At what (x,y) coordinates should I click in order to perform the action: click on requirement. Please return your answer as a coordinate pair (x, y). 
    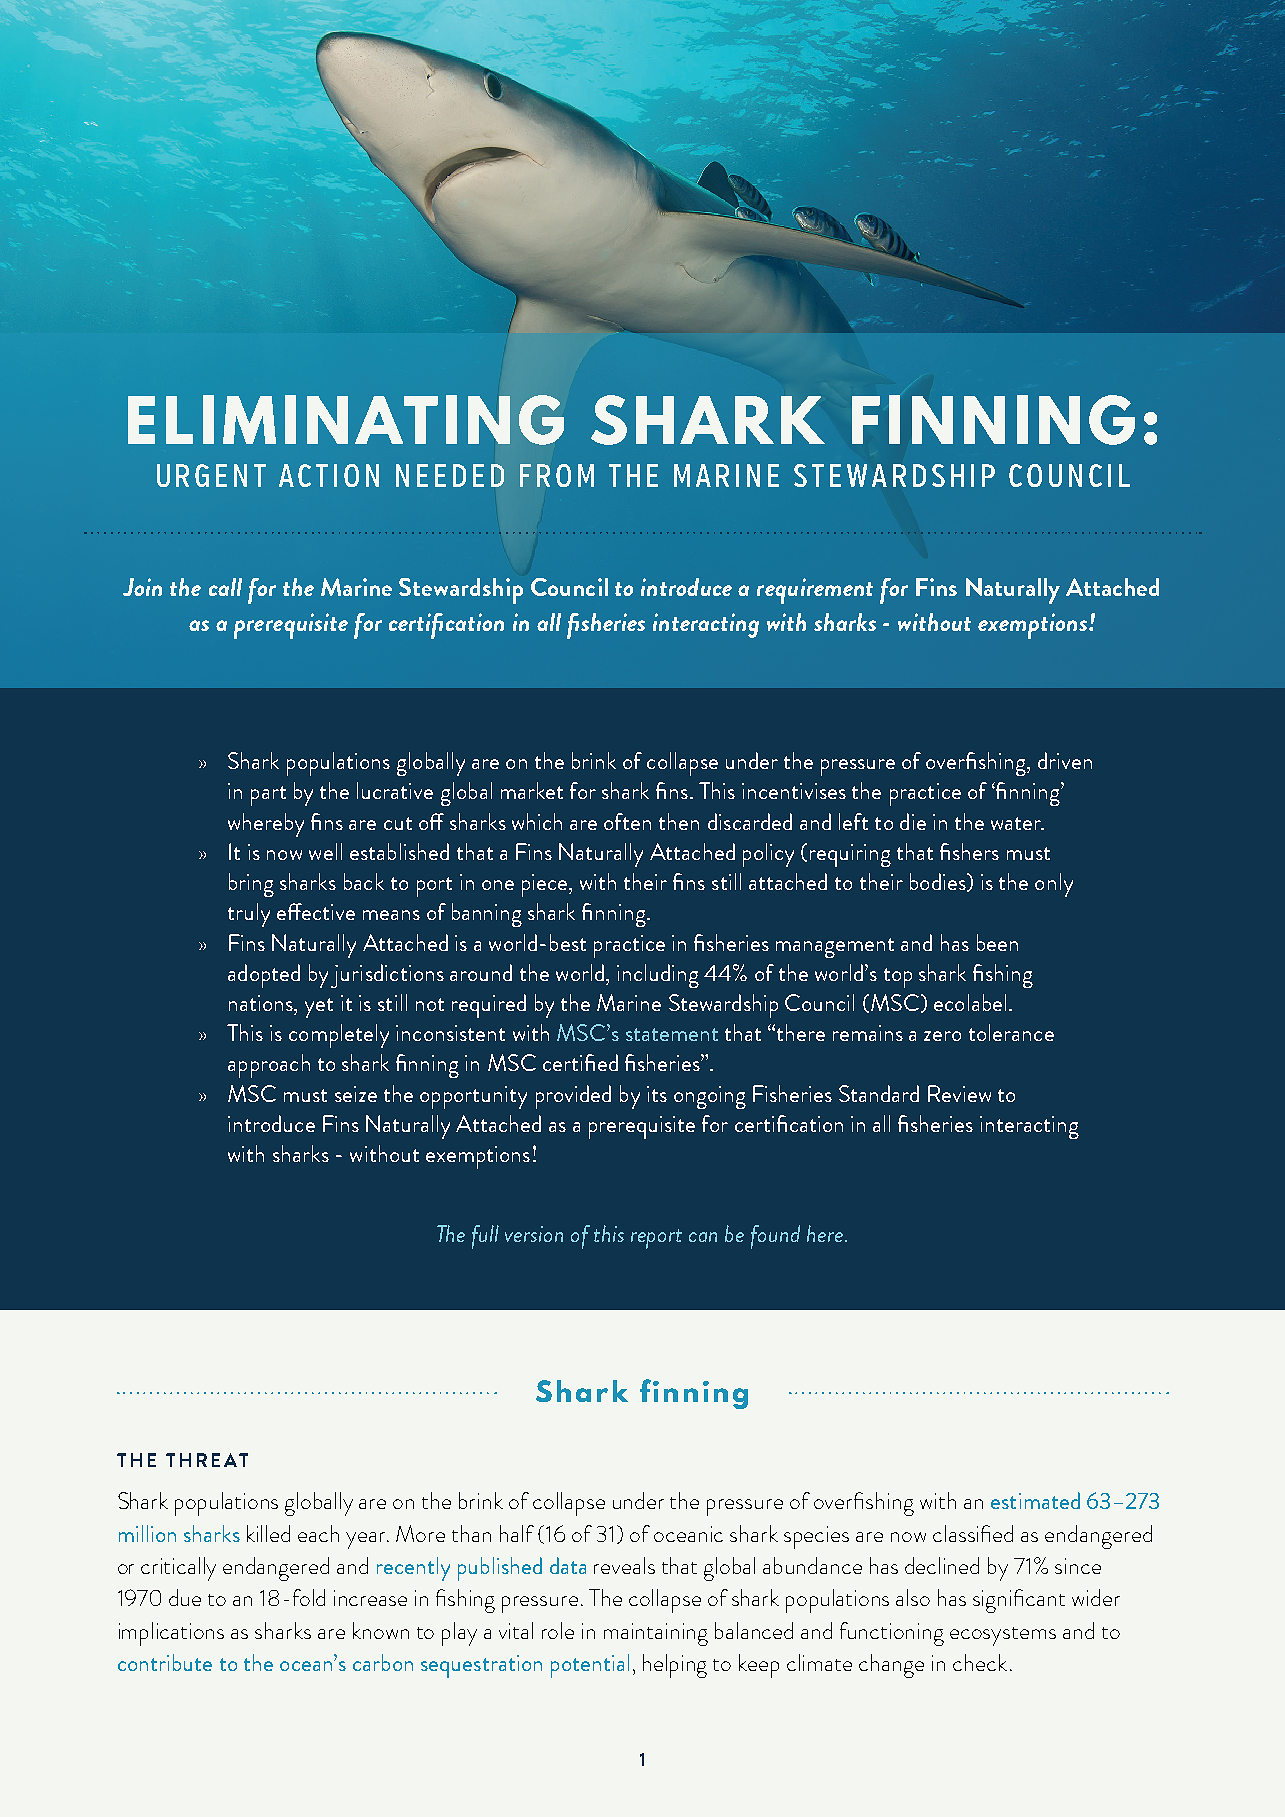
    Looking at the image, I should click on (815, 591).
